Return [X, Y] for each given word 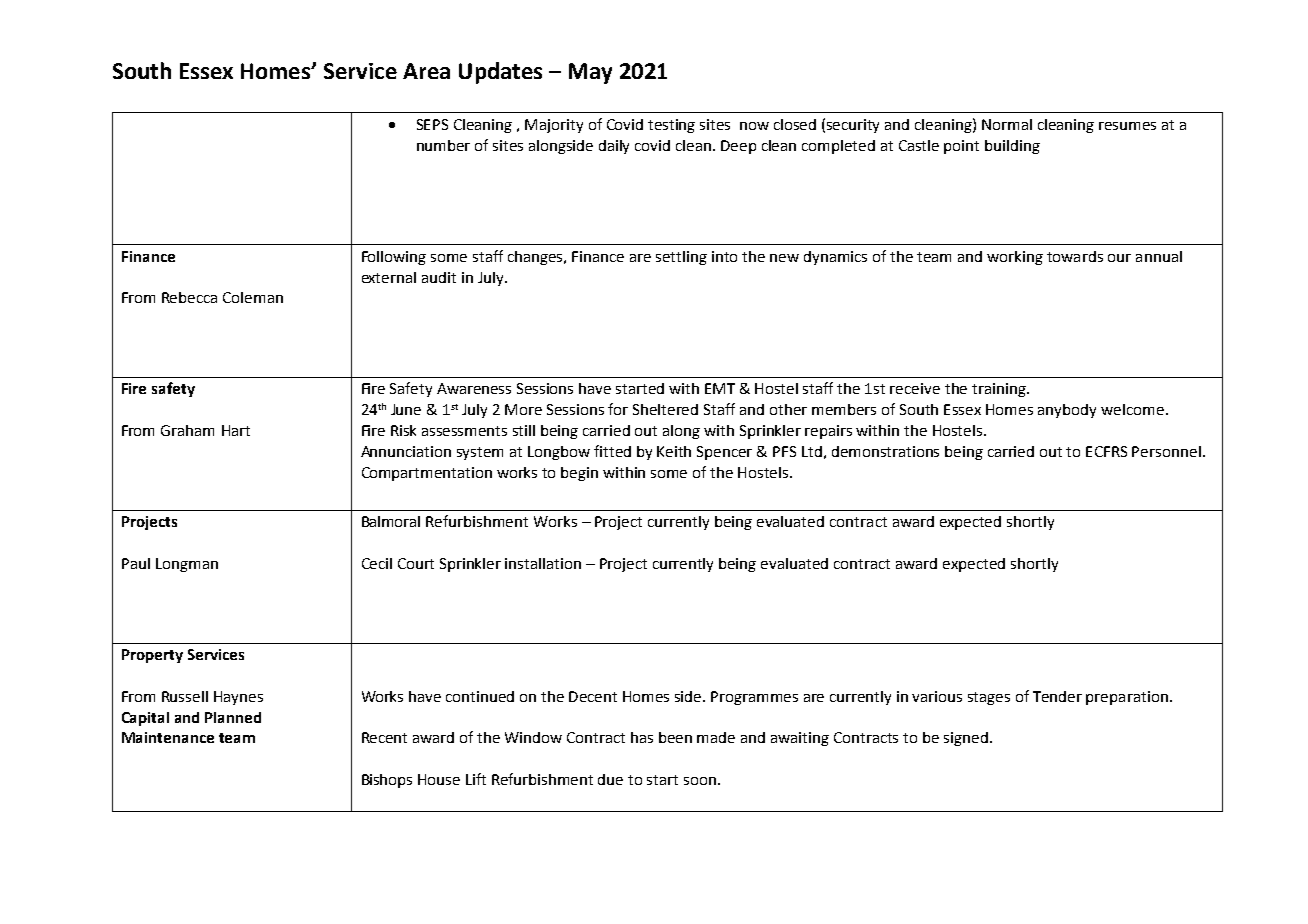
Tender [1057, 696]
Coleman [253, 297]
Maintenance [168, 737]
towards [1075, 256]
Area [426, 71]
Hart [236, 430]
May [590, 73]
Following [394, 258]
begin [579, 474]
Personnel [1166, 451]
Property [152, 656]
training [1000, 390]
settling [681, 258]
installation [543, 563]
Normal [1007, 124]
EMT [720, 388]
